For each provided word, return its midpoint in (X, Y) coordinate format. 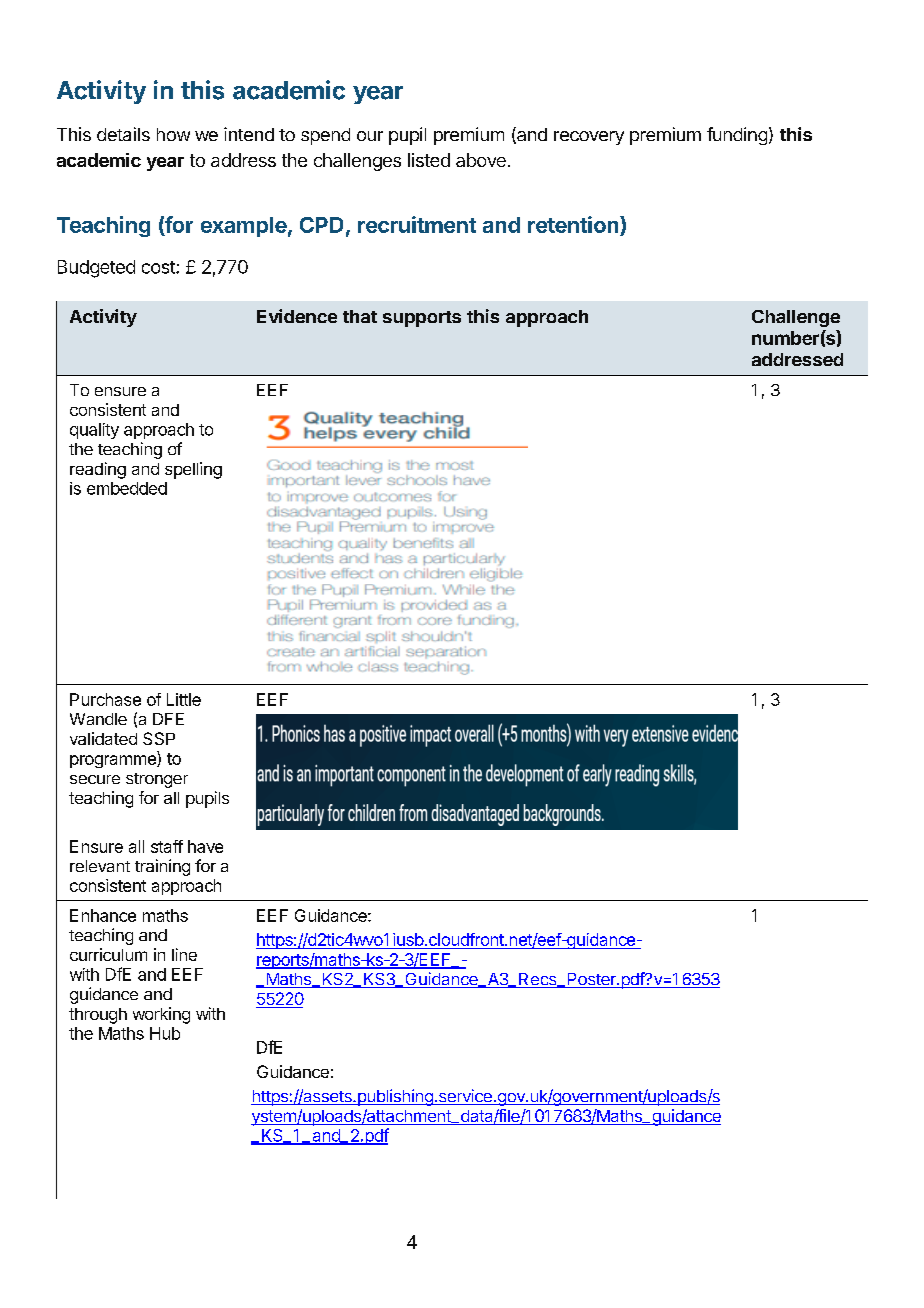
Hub (165, 1033)
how (173, 134)
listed (429, 160)
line (184, 954)
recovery (589, 138)
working (161, 1015)
